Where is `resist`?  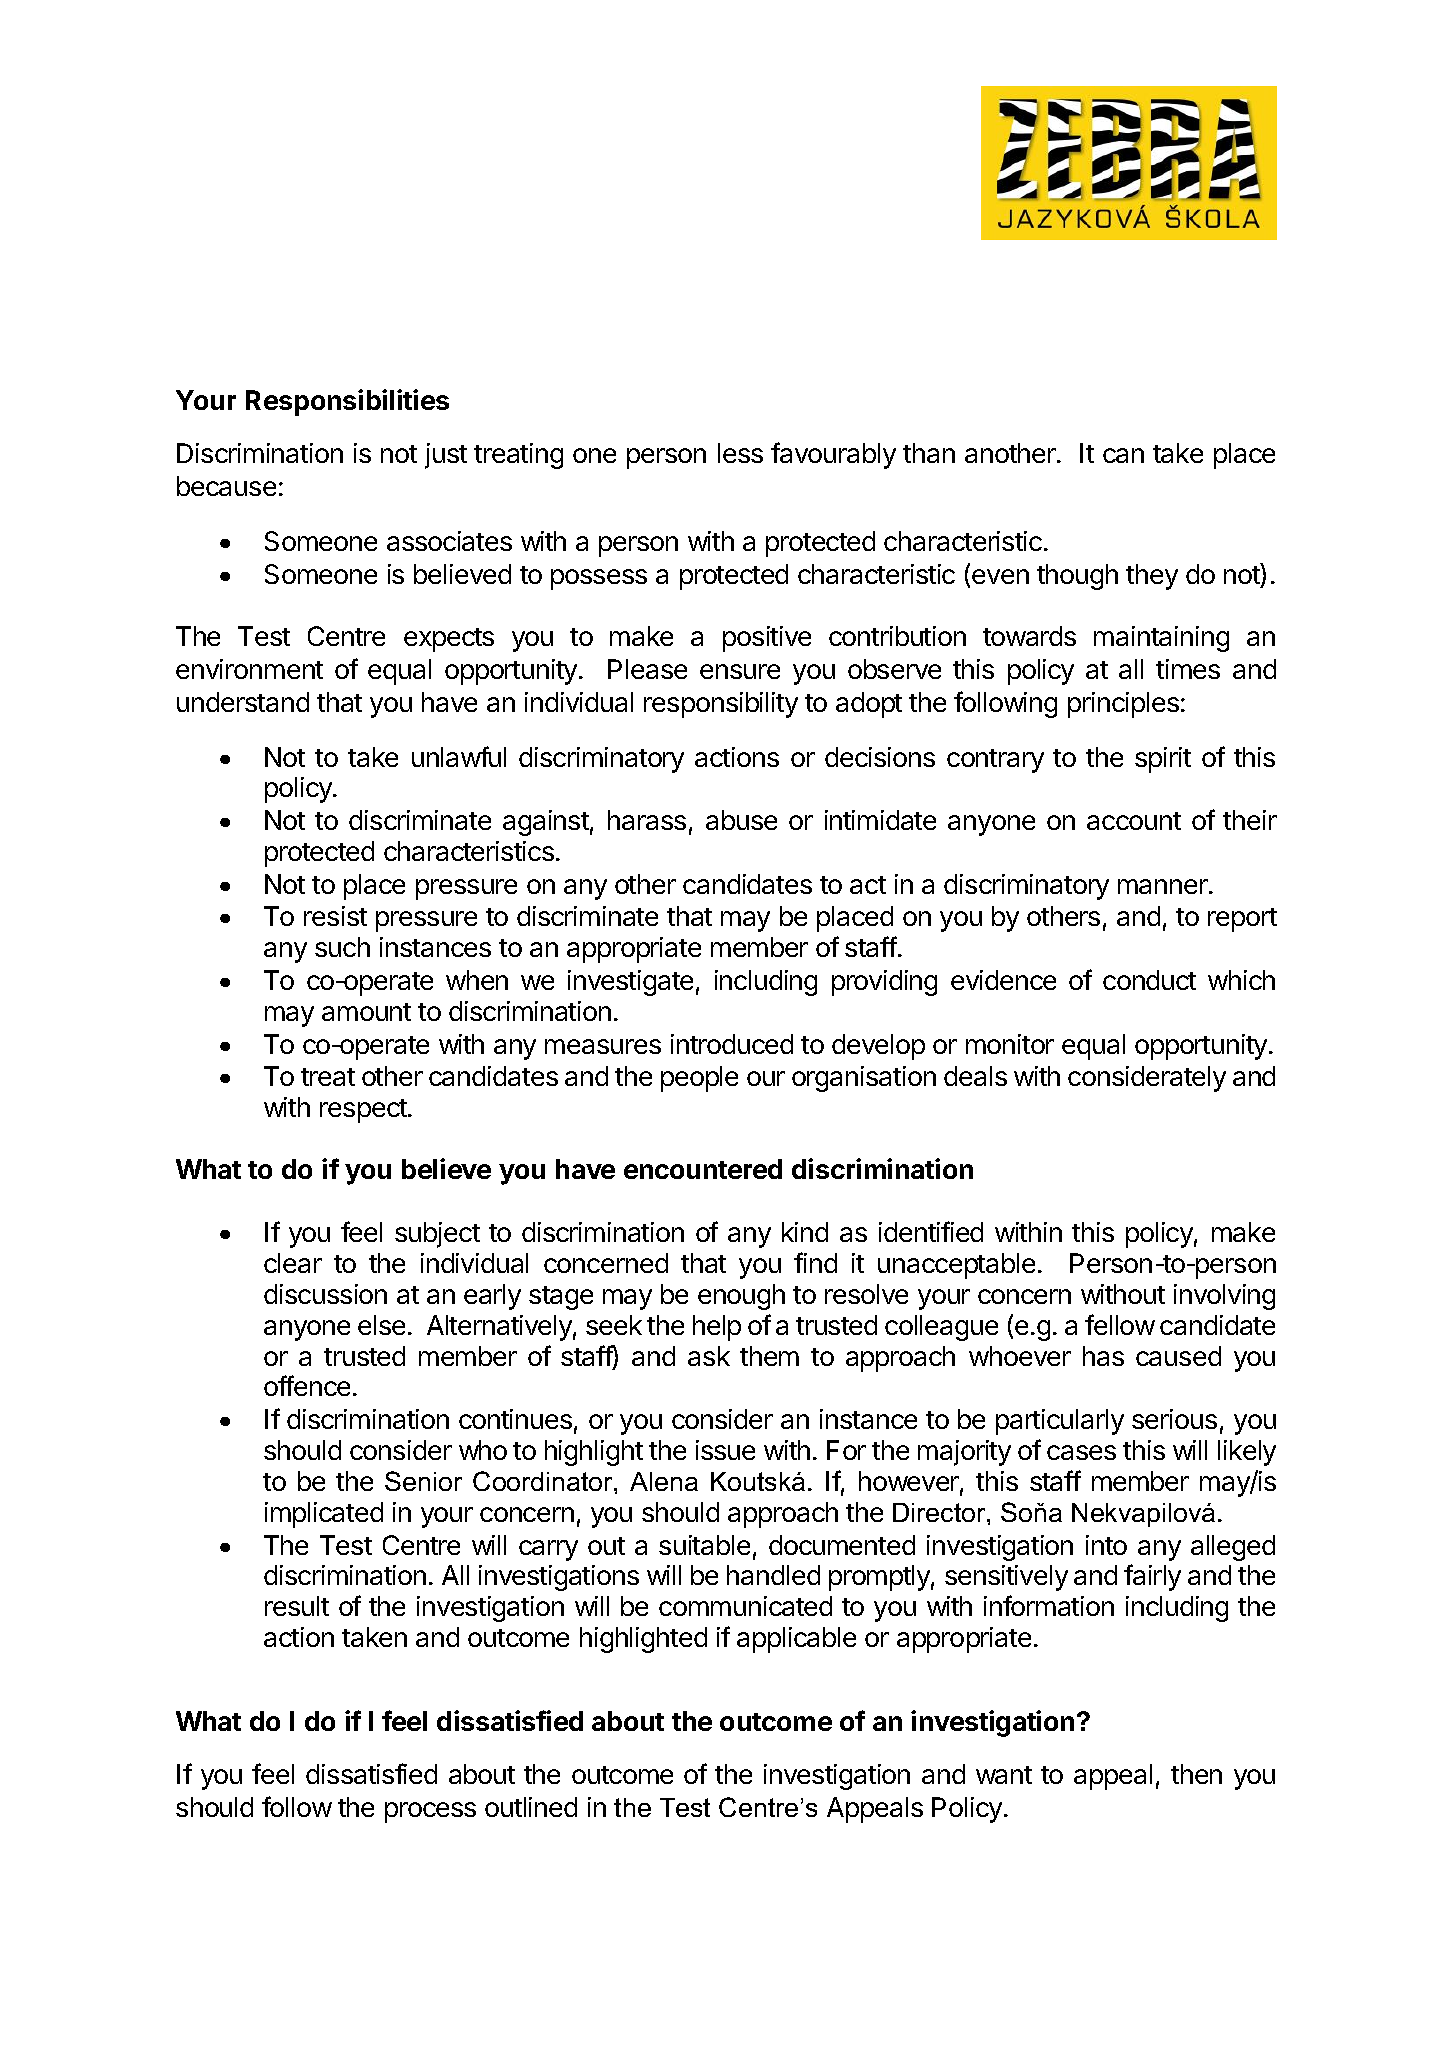 resist is located at coordinates (335, 916).
